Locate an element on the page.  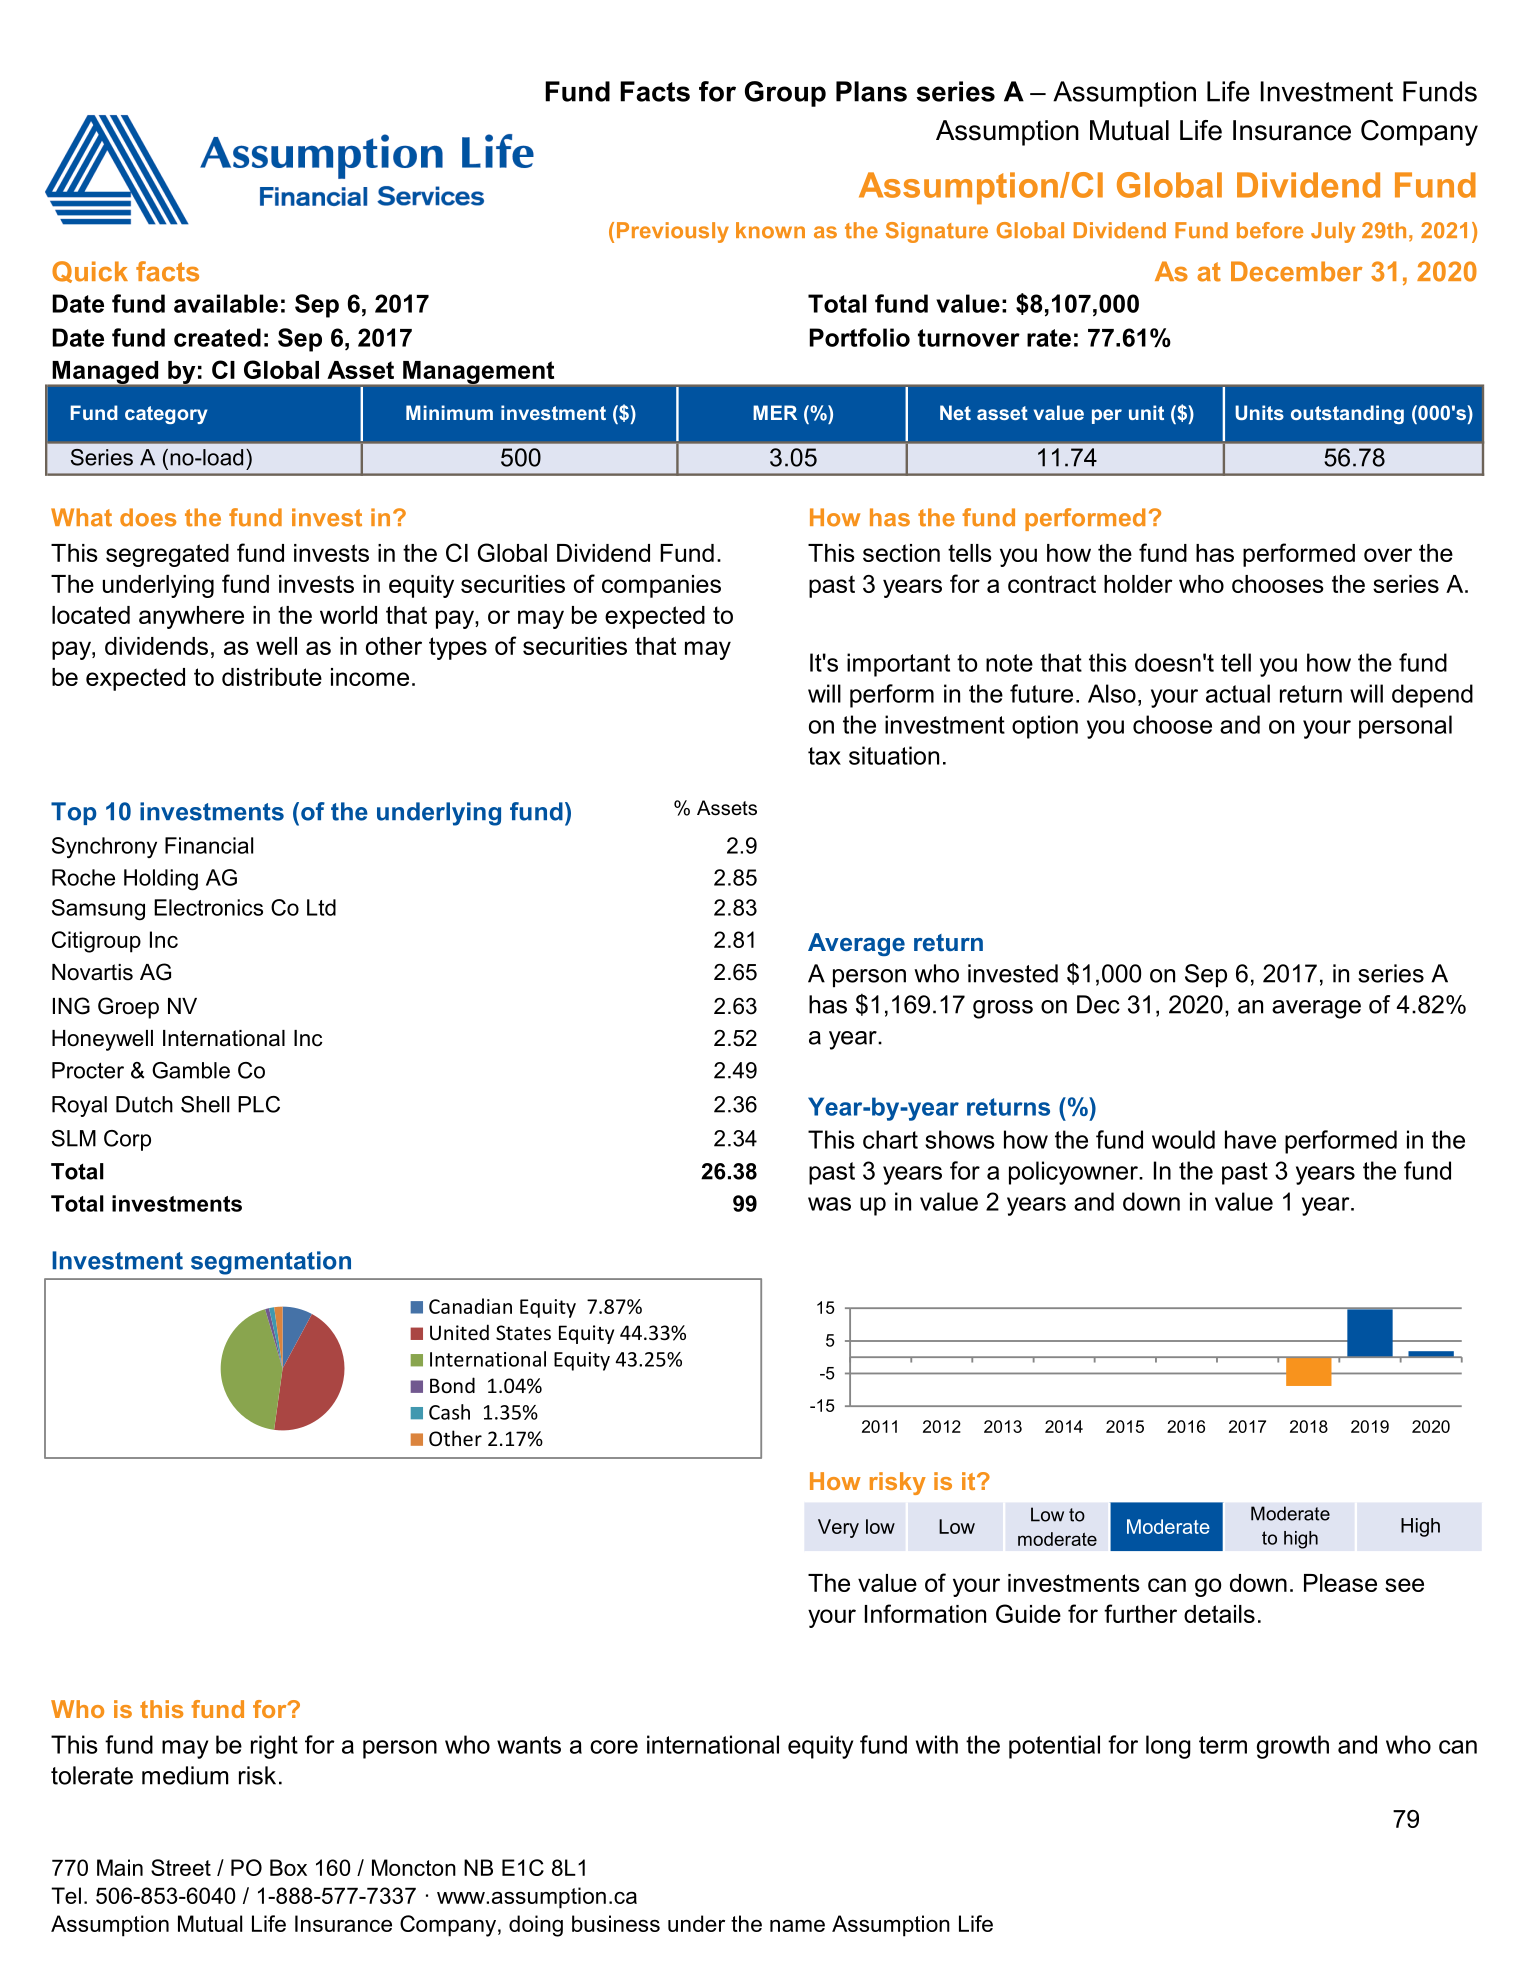
Please is located at coordinates (1340, 1583).
